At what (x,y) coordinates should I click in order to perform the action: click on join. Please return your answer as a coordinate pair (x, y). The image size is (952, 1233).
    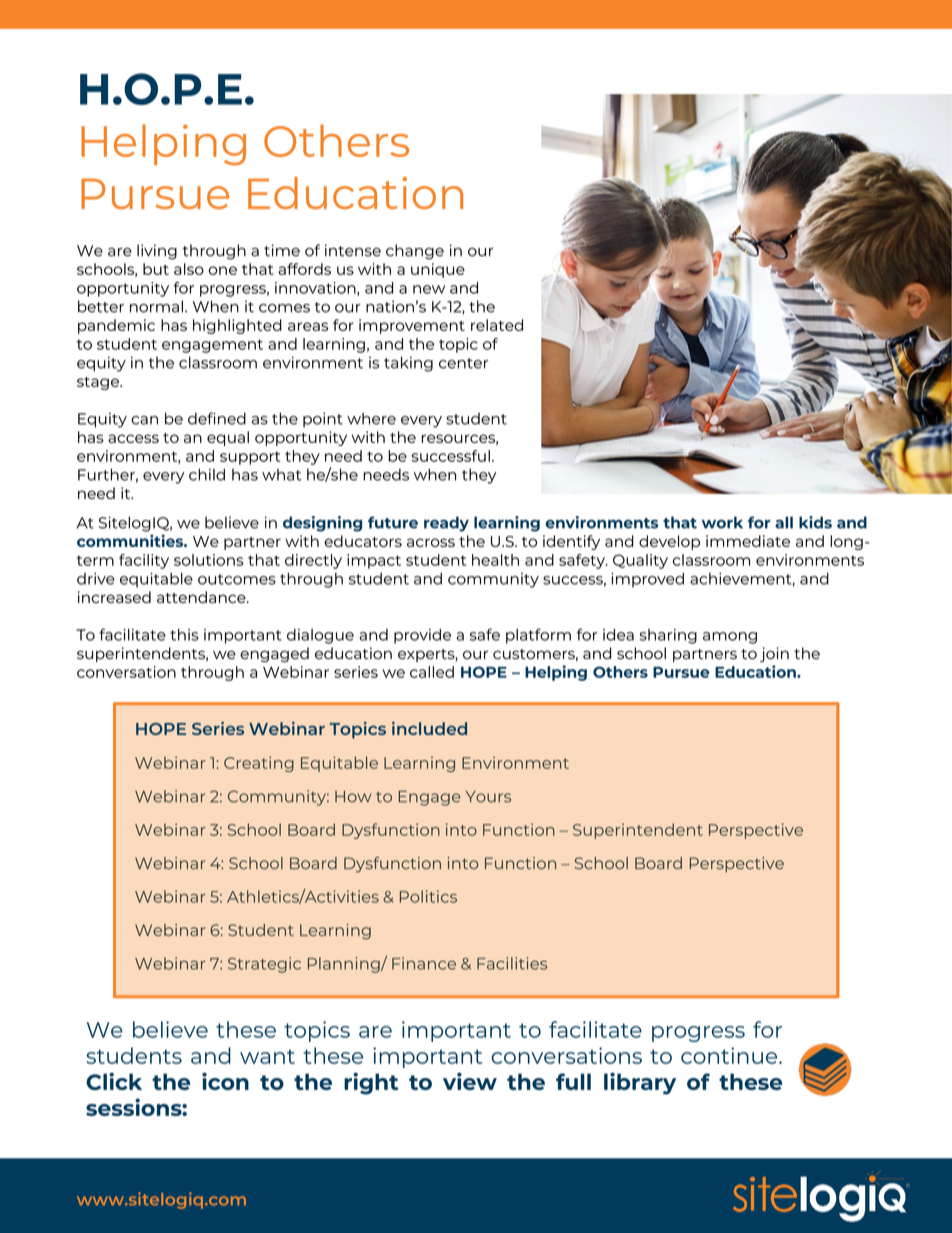
    Looking at the image, I should click on (774, 655).
